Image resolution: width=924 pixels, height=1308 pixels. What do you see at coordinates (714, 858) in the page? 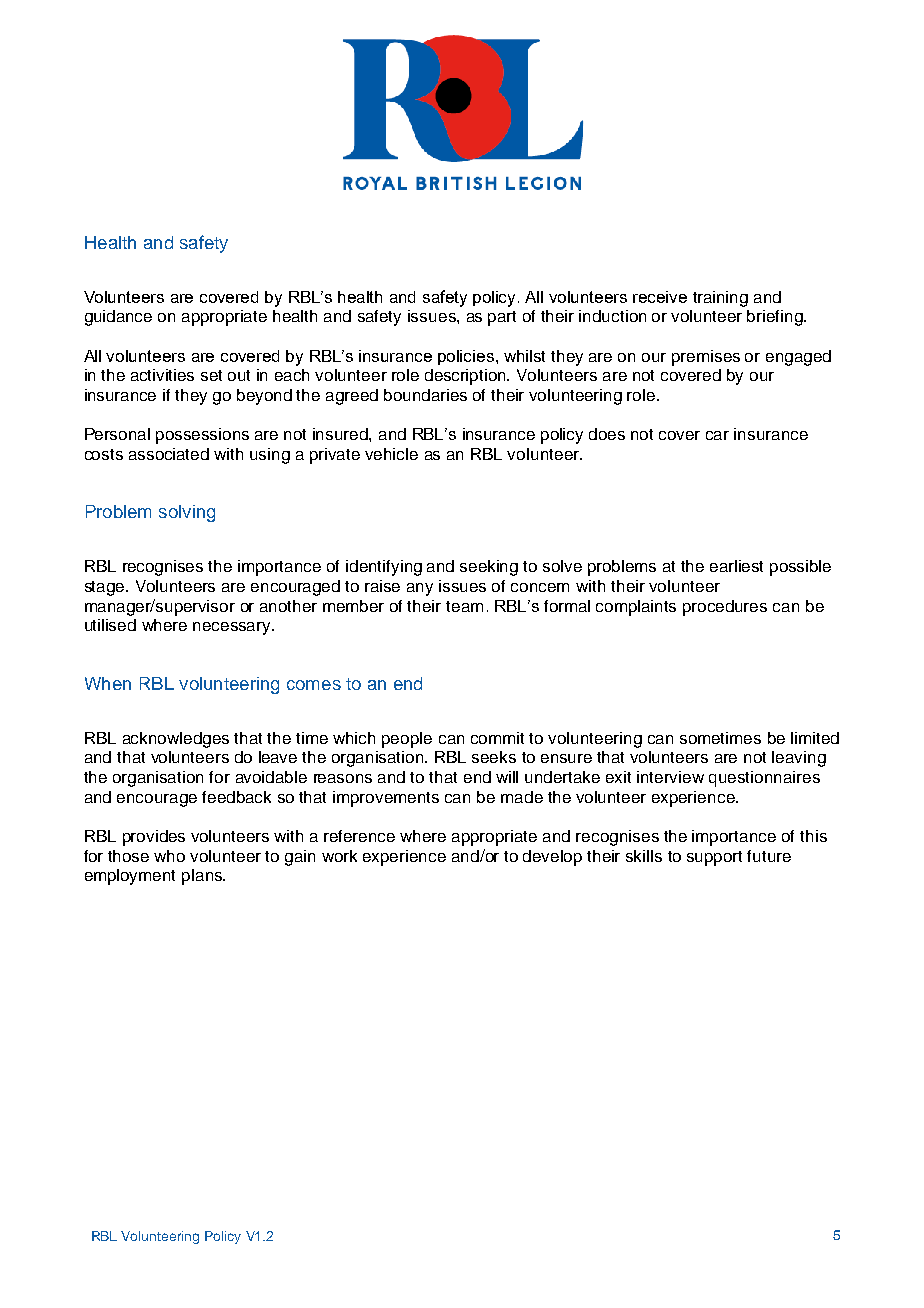
I see `support` at bounding box center [714, 858].
